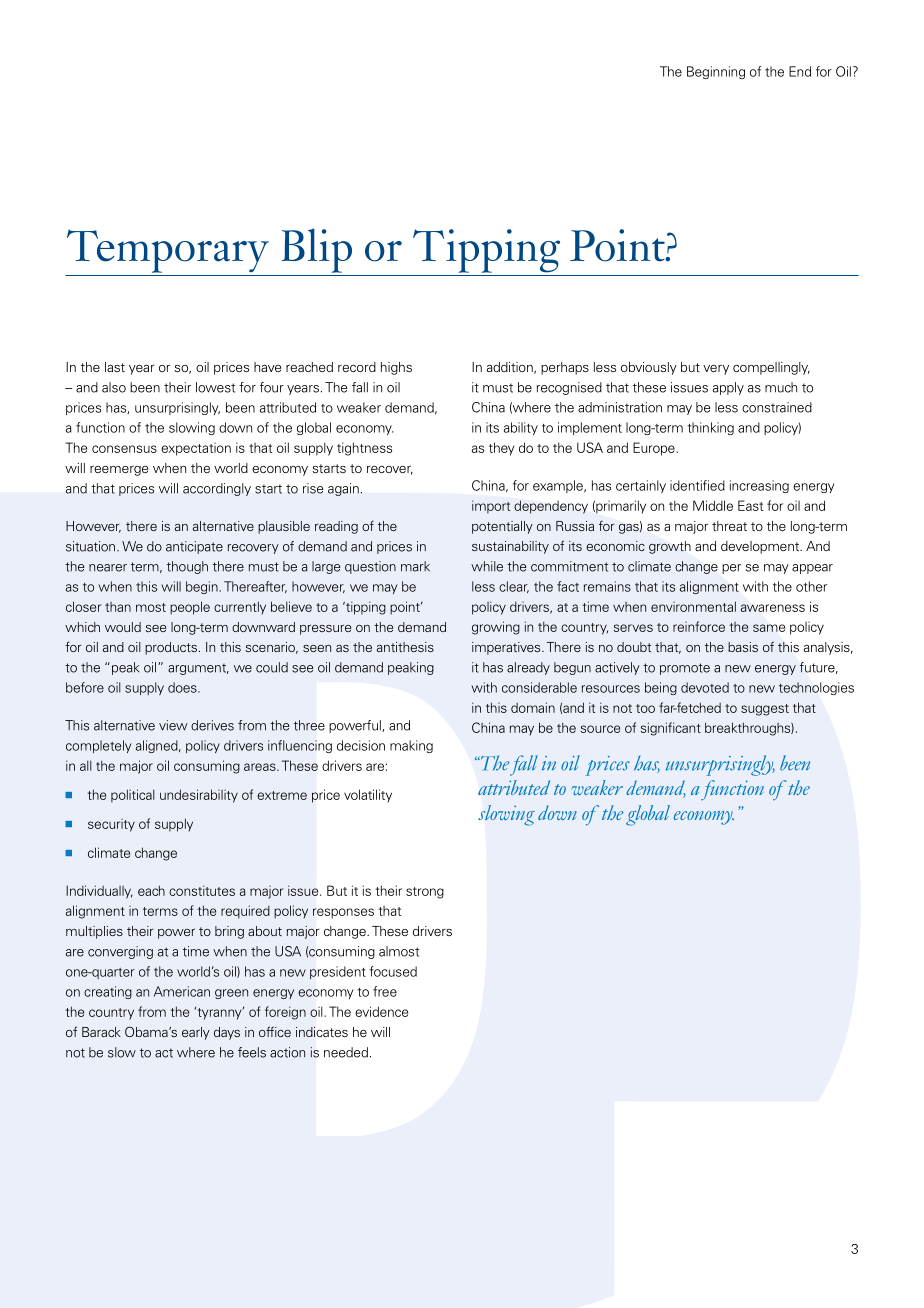 The height and width of the screenshot is (1308, 924). Describe the element at coordinates (168, 251) in the screenshot. I see `Temporary` at that location.
